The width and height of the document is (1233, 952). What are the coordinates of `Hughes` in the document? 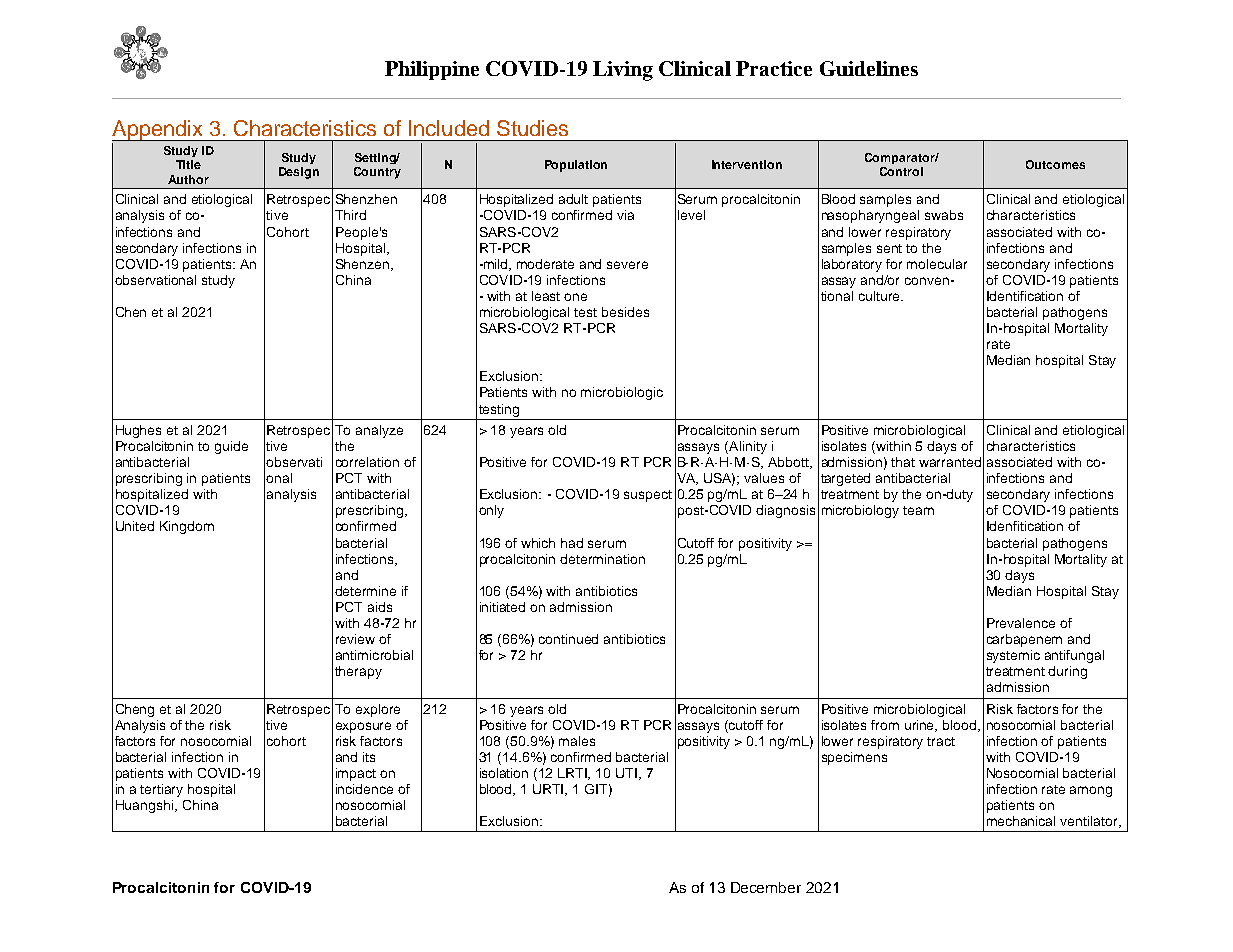 It's located at (138, 431).
